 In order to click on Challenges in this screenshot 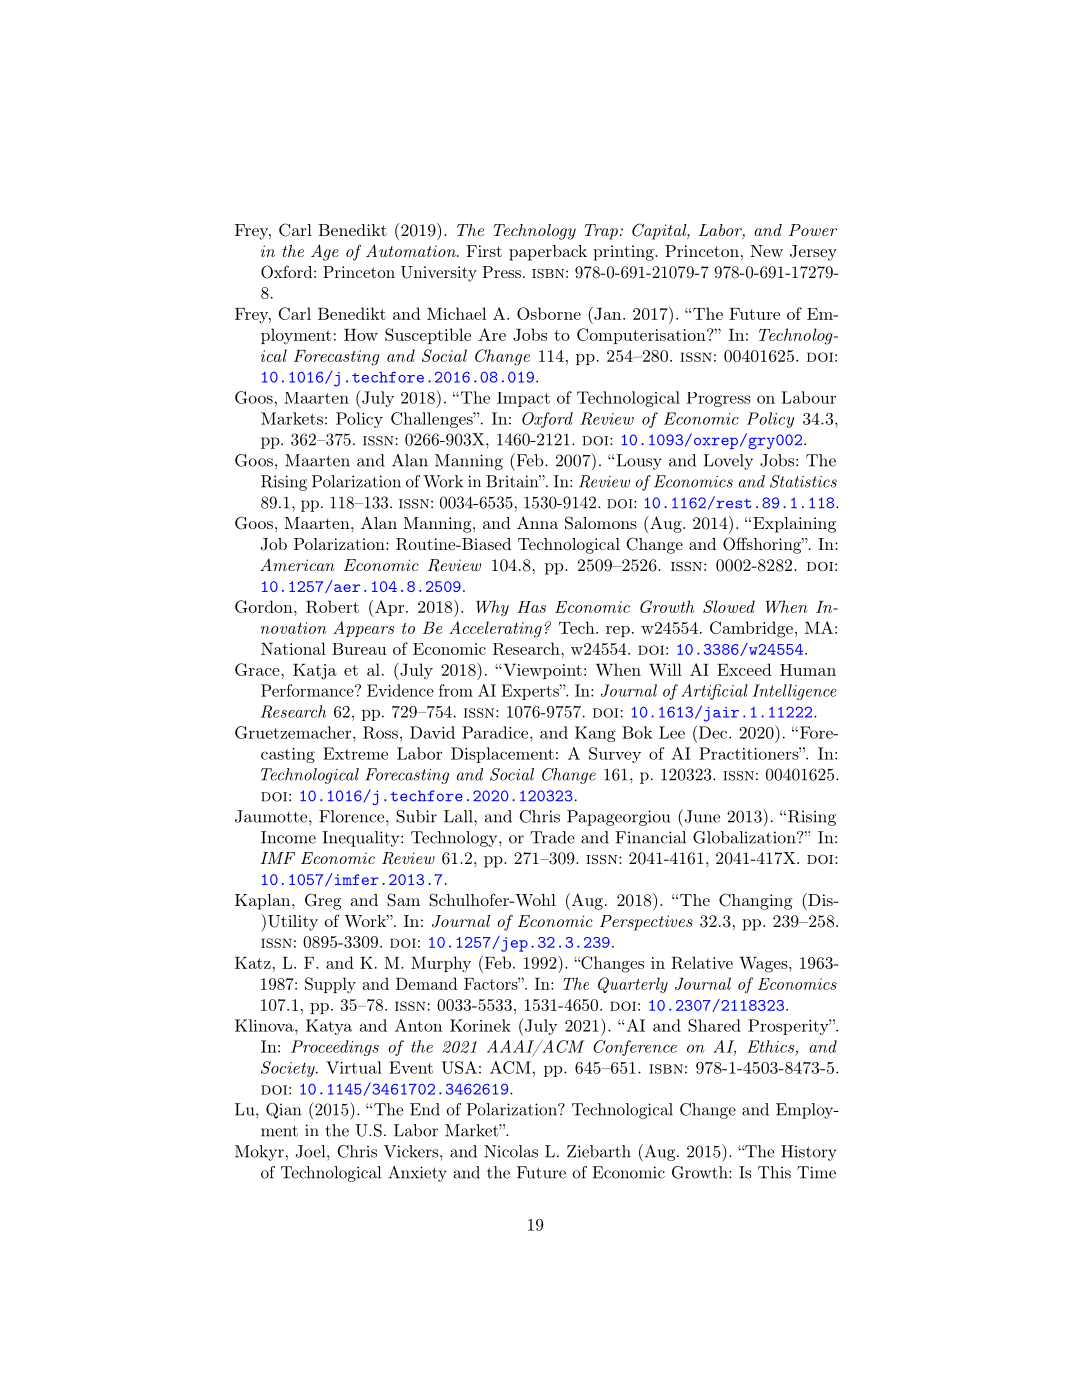, I will do `click(433, 420)`.
